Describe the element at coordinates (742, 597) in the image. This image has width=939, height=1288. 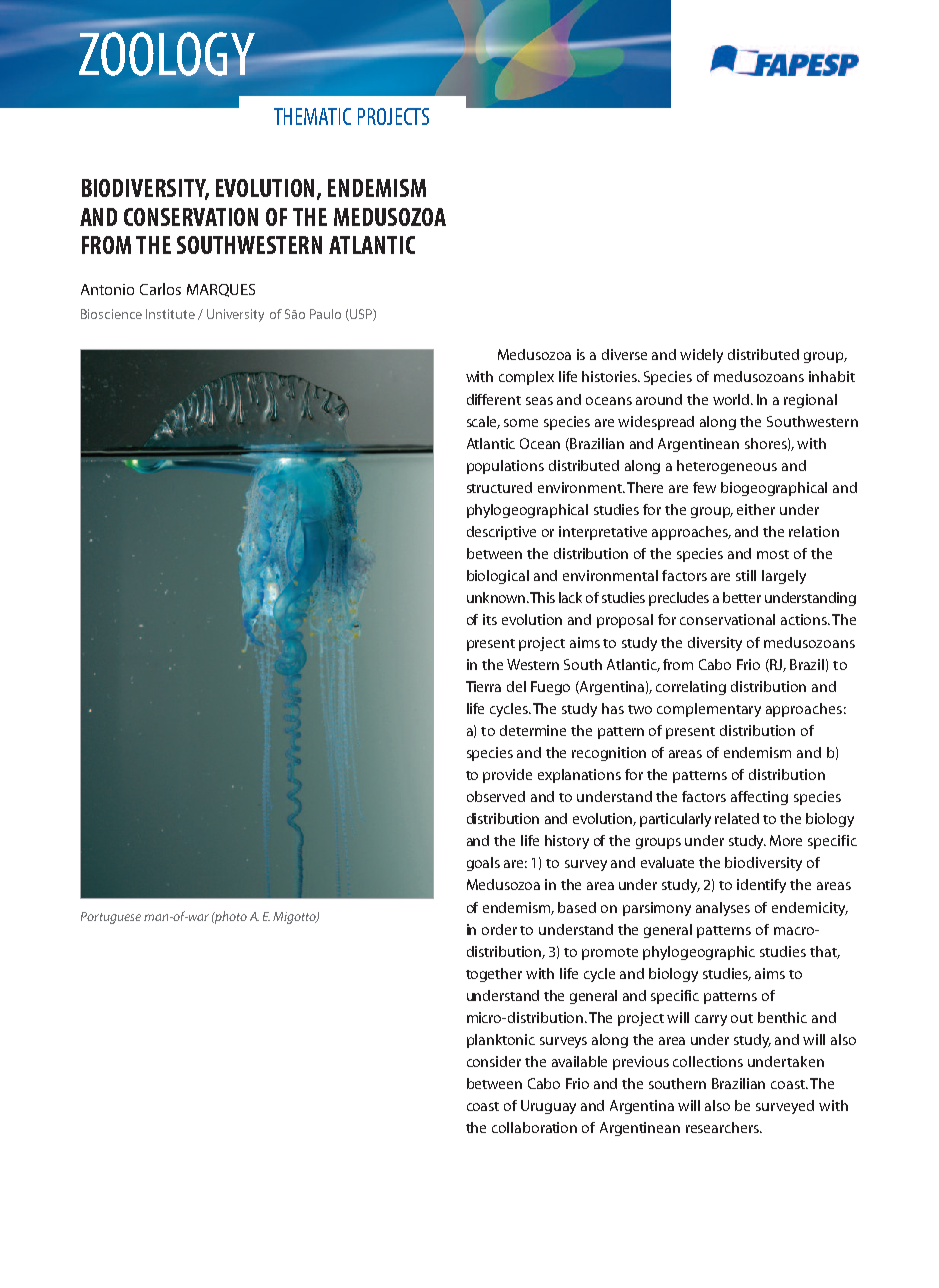
I see `better` at that location.
